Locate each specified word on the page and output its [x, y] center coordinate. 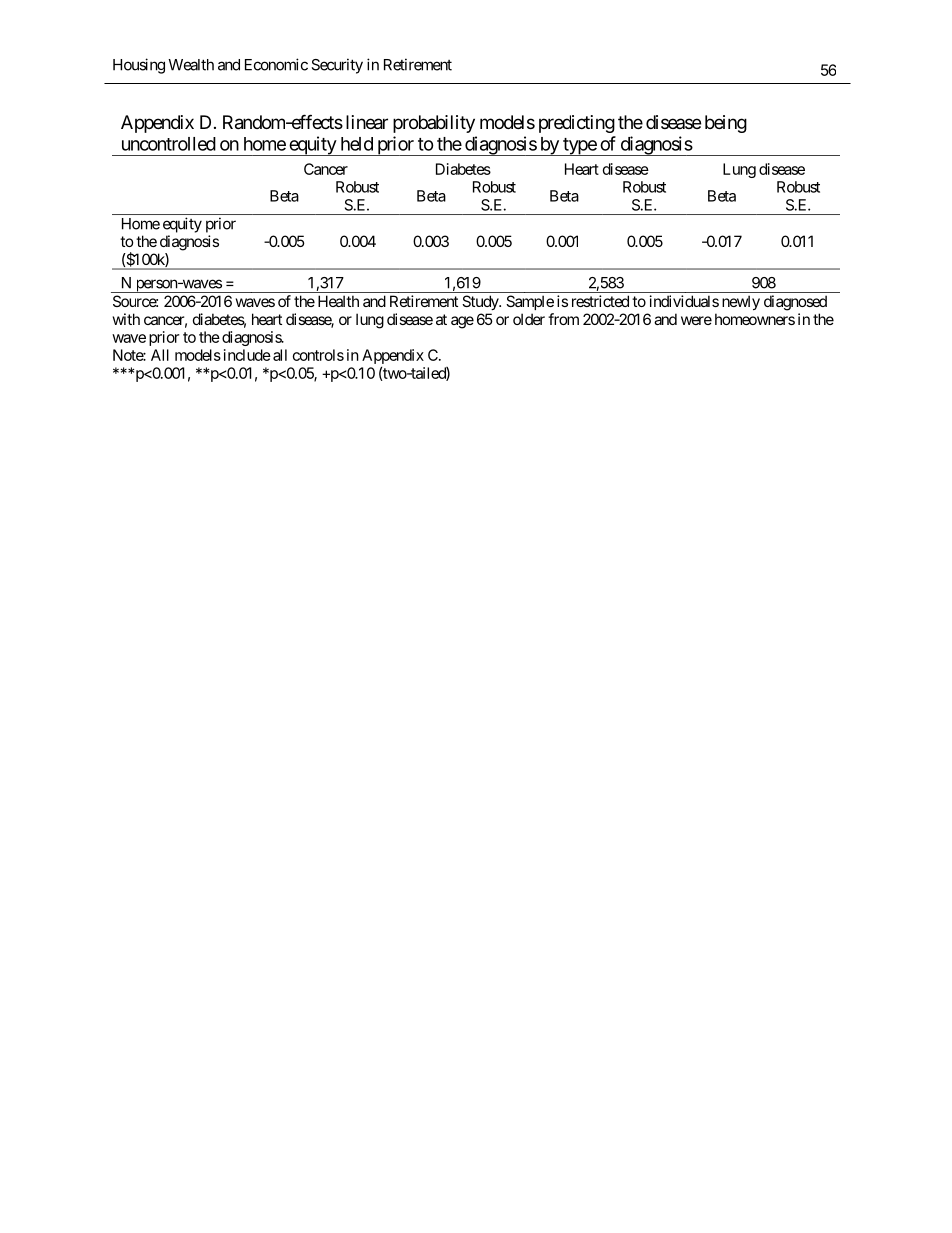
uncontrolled [169, 144]
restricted [600, 301]
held [357, 144]
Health [338, 301]
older [529, 319]
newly [741, 302]
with [126, 319]
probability [434, 124]
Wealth [191, 65]
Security [337, 66]
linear [367, 122]
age [462, 322]
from [563, 319]
